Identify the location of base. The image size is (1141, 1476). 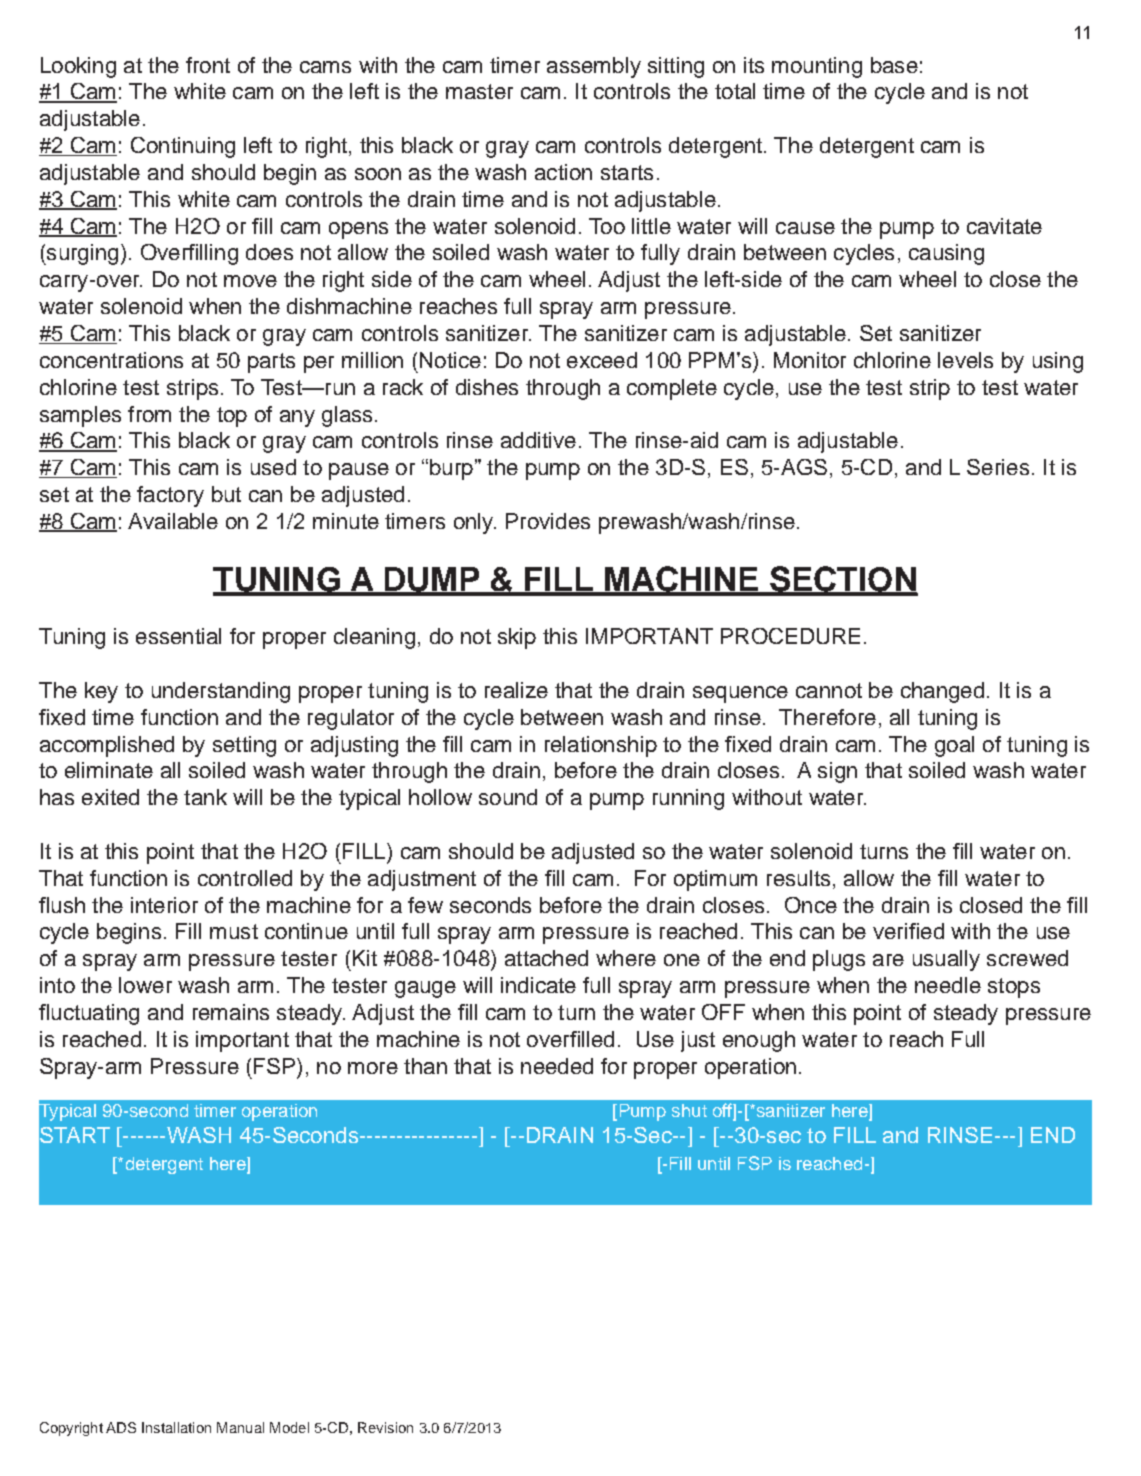
(894, 65).
